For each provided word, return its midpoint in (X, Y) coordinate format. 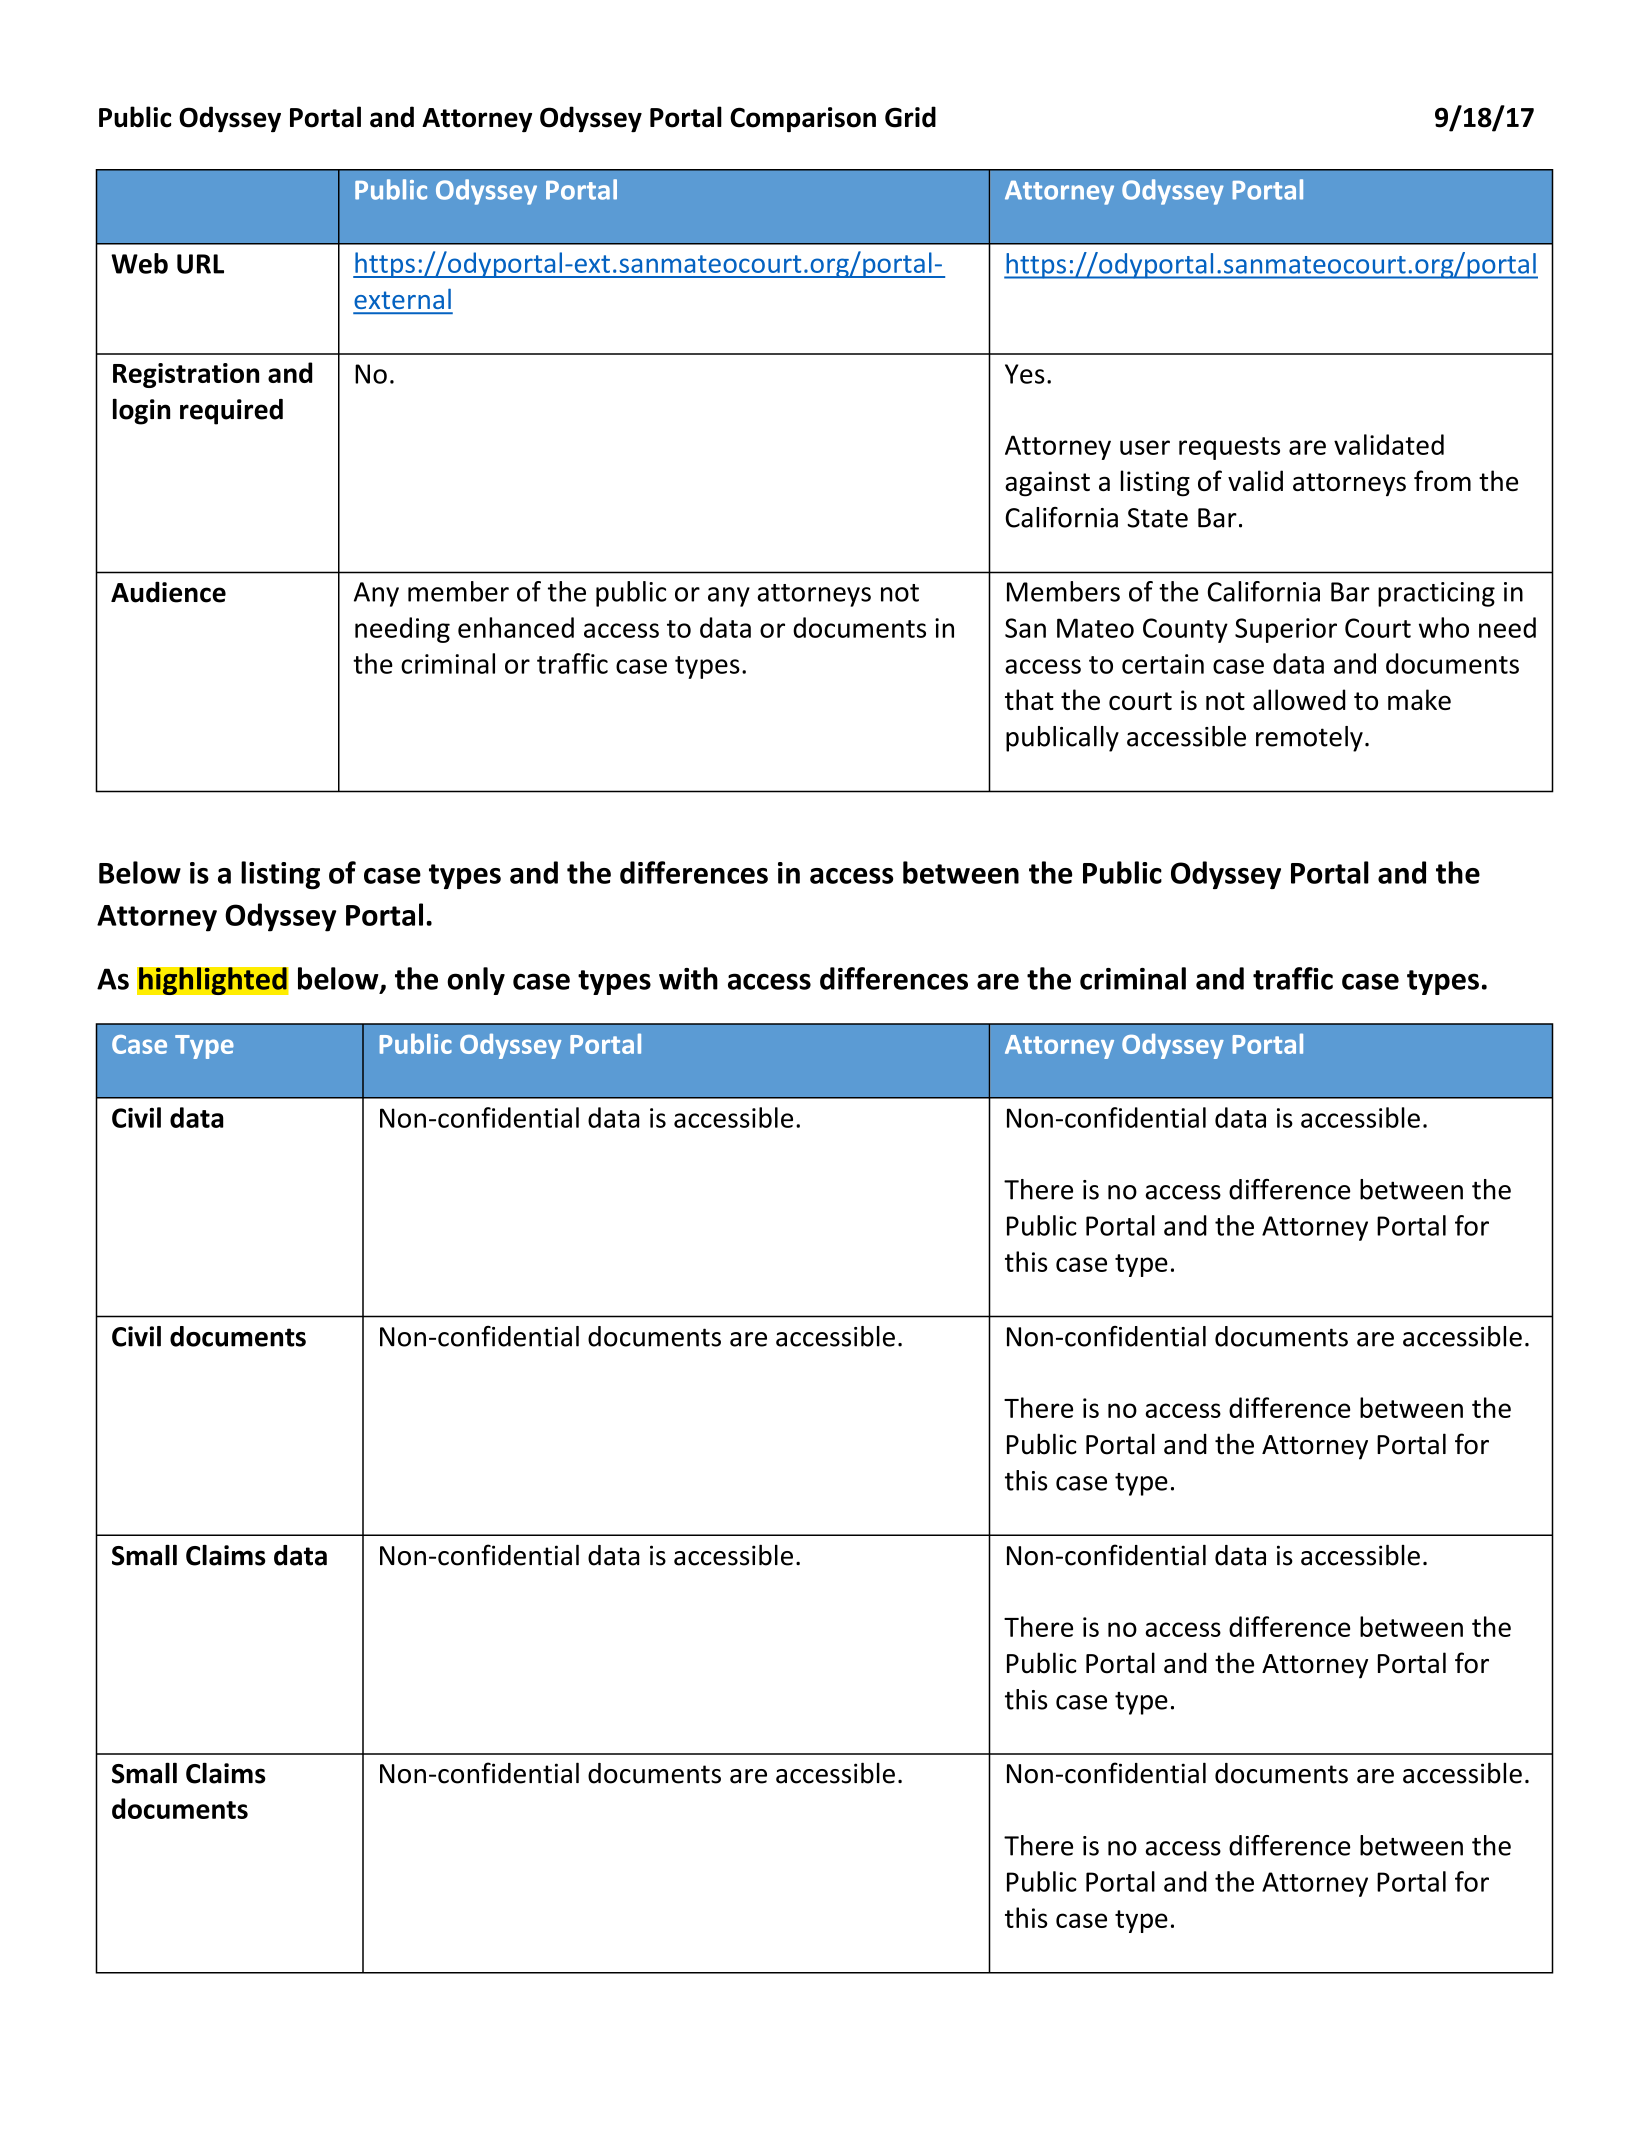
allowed (1299, 699)
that (1029, 699)
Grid (910, 117)
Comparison (803, 120)
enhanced (516, 627)
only (476, 981)
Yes (1025, 374)
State (1157, 518)
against (1047, 484)
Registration (186, 375)
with (688, 978)
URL (200, 264)
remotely (1309, 739)
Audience (168, 592)
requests (1229, 448)
